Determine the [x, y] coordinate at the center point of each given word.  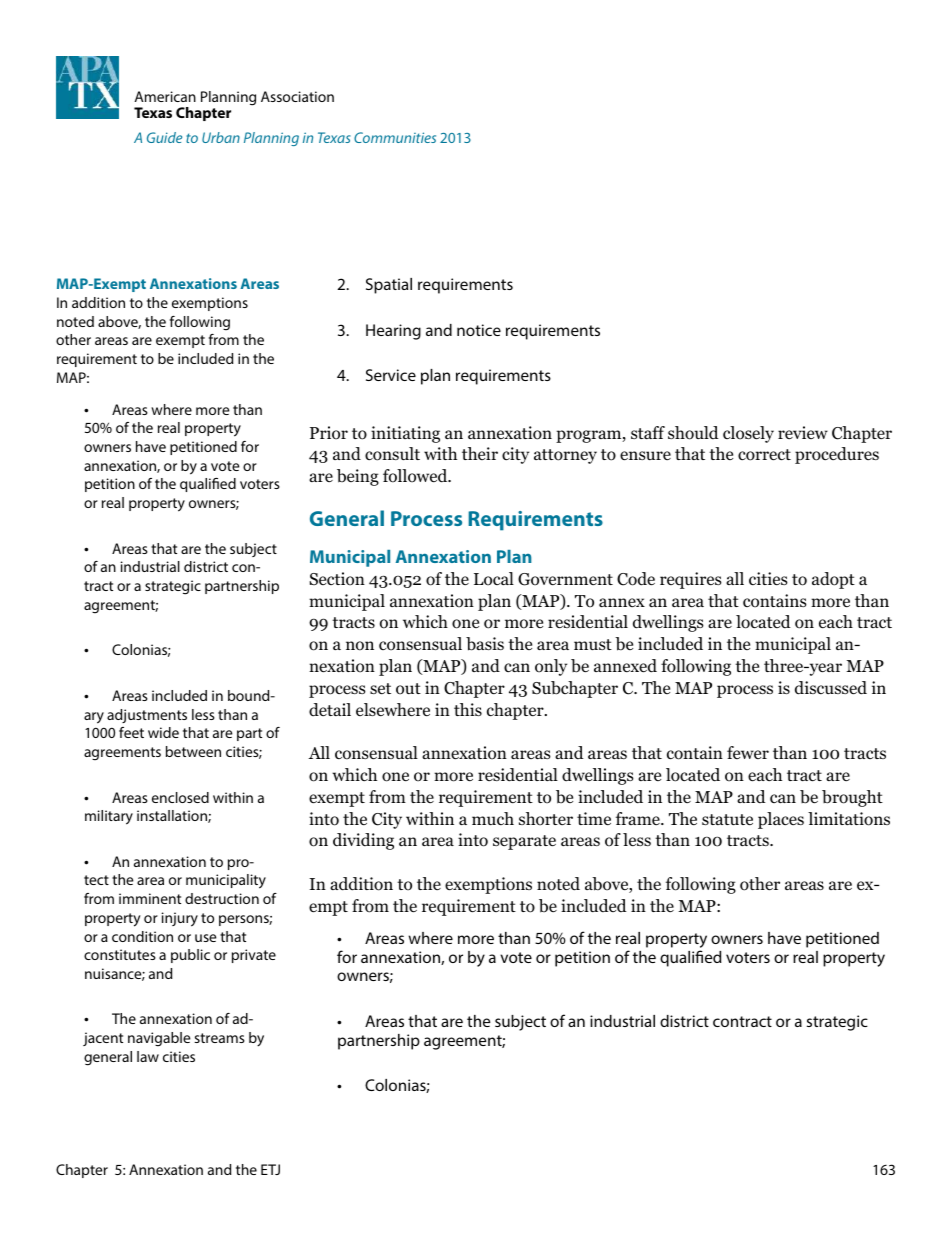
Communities [395, 137]
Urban [221, 137]
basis [485, 644]
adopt [833, 580]
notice [479, 330]
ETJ [270, 1169]
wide [163, 732]
